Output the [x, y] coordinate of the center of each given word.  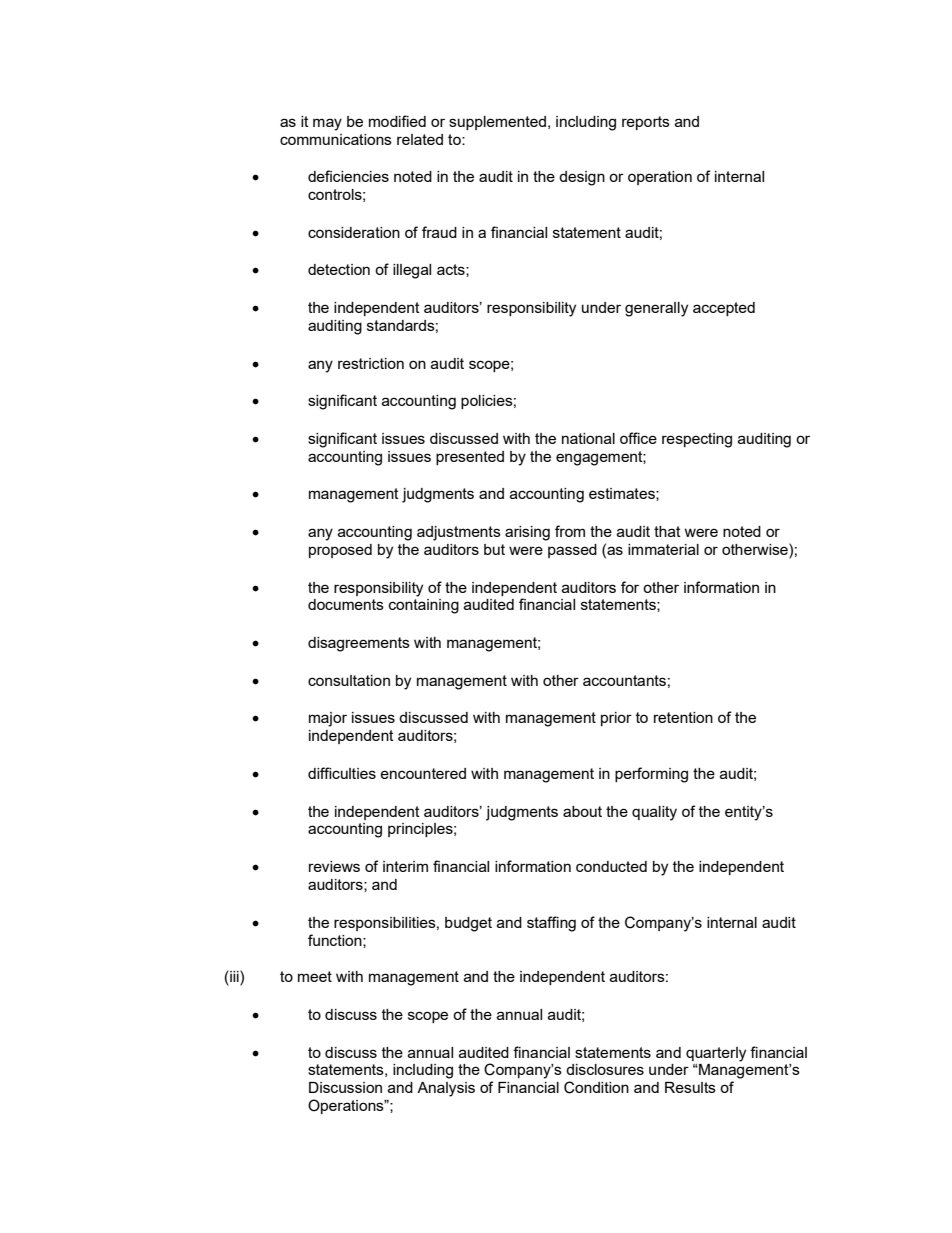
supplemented [497, 123]
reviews [334, 866]
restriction [371, 363]
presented [470, 458]
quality [654, 813]
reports [646, 123]
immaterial [663, 549]
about [582, 811]
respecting [697, 440]
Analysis [446, 1089]
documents [346, 604]
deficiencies [348, 176]
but [494, 549]
